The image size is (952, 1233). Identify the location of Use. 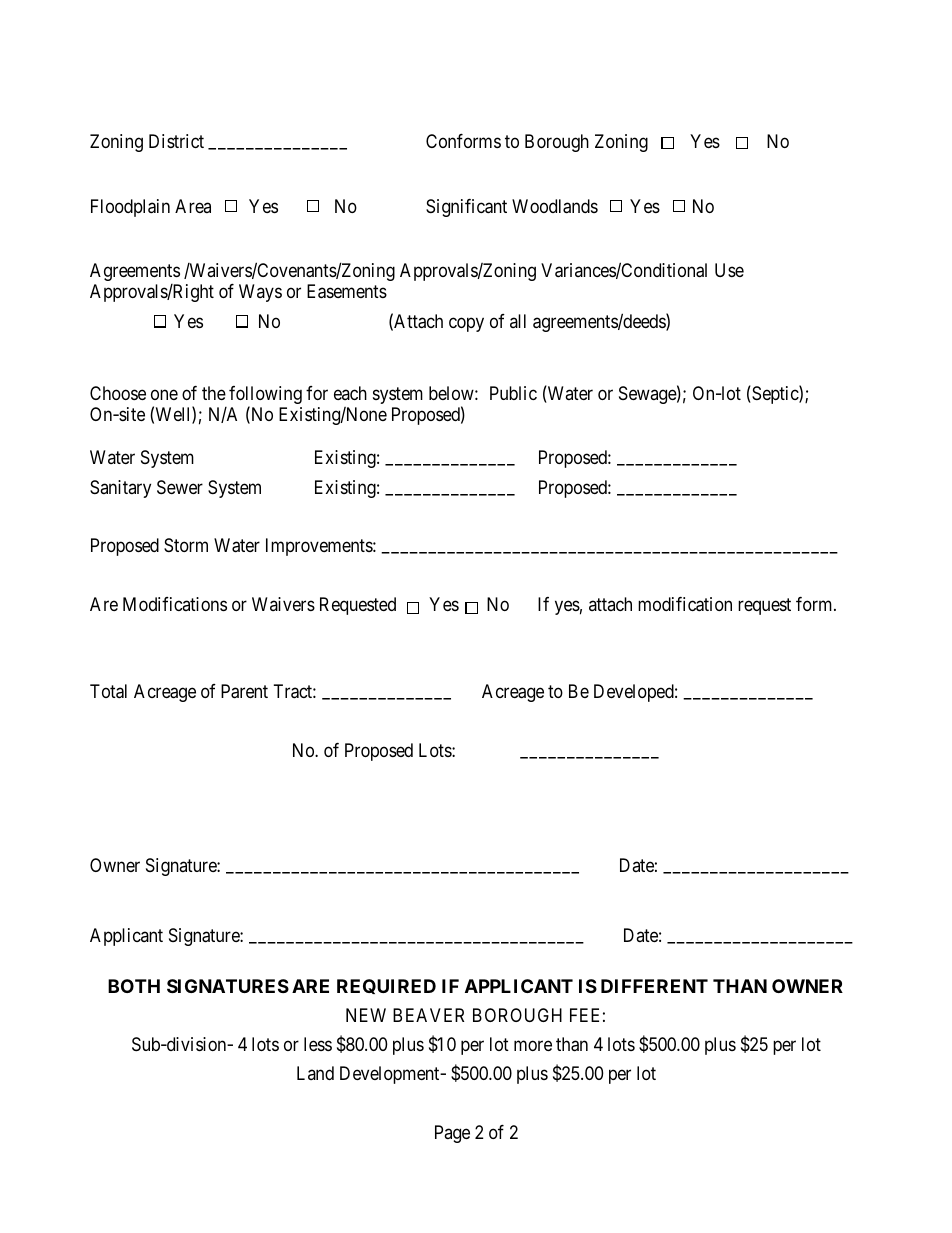
(729, 270).
